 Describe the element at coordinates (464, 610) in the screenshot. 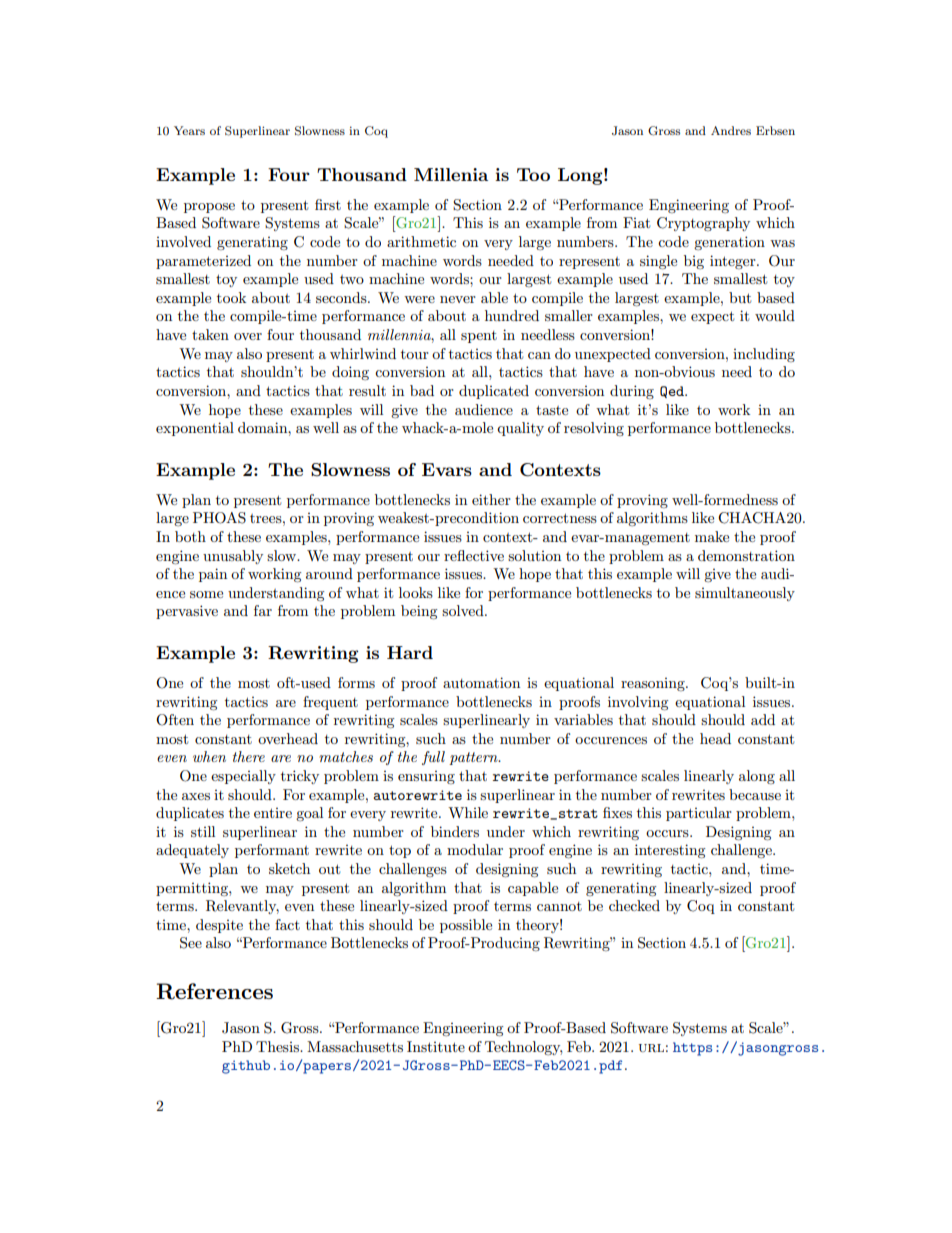

I see `solved` at that location.
